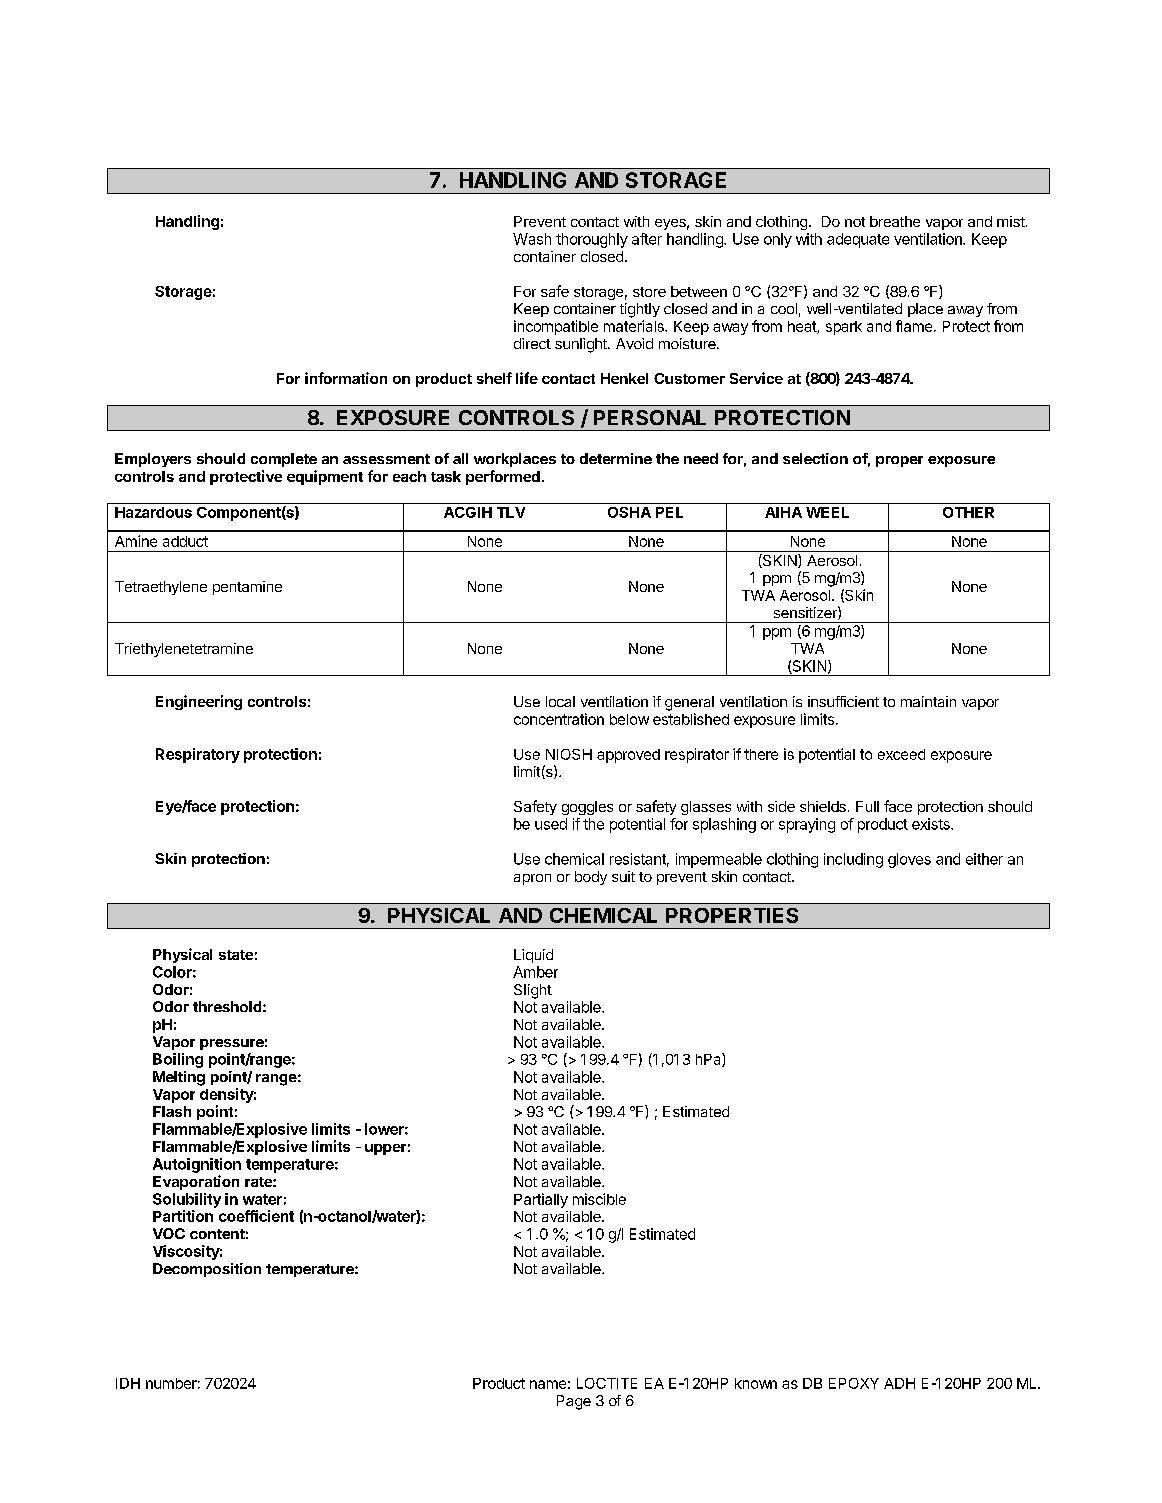  What do you see at coordinates (236, 955) in the screenshot?
I see `state` at bounding box center [236, 955].
